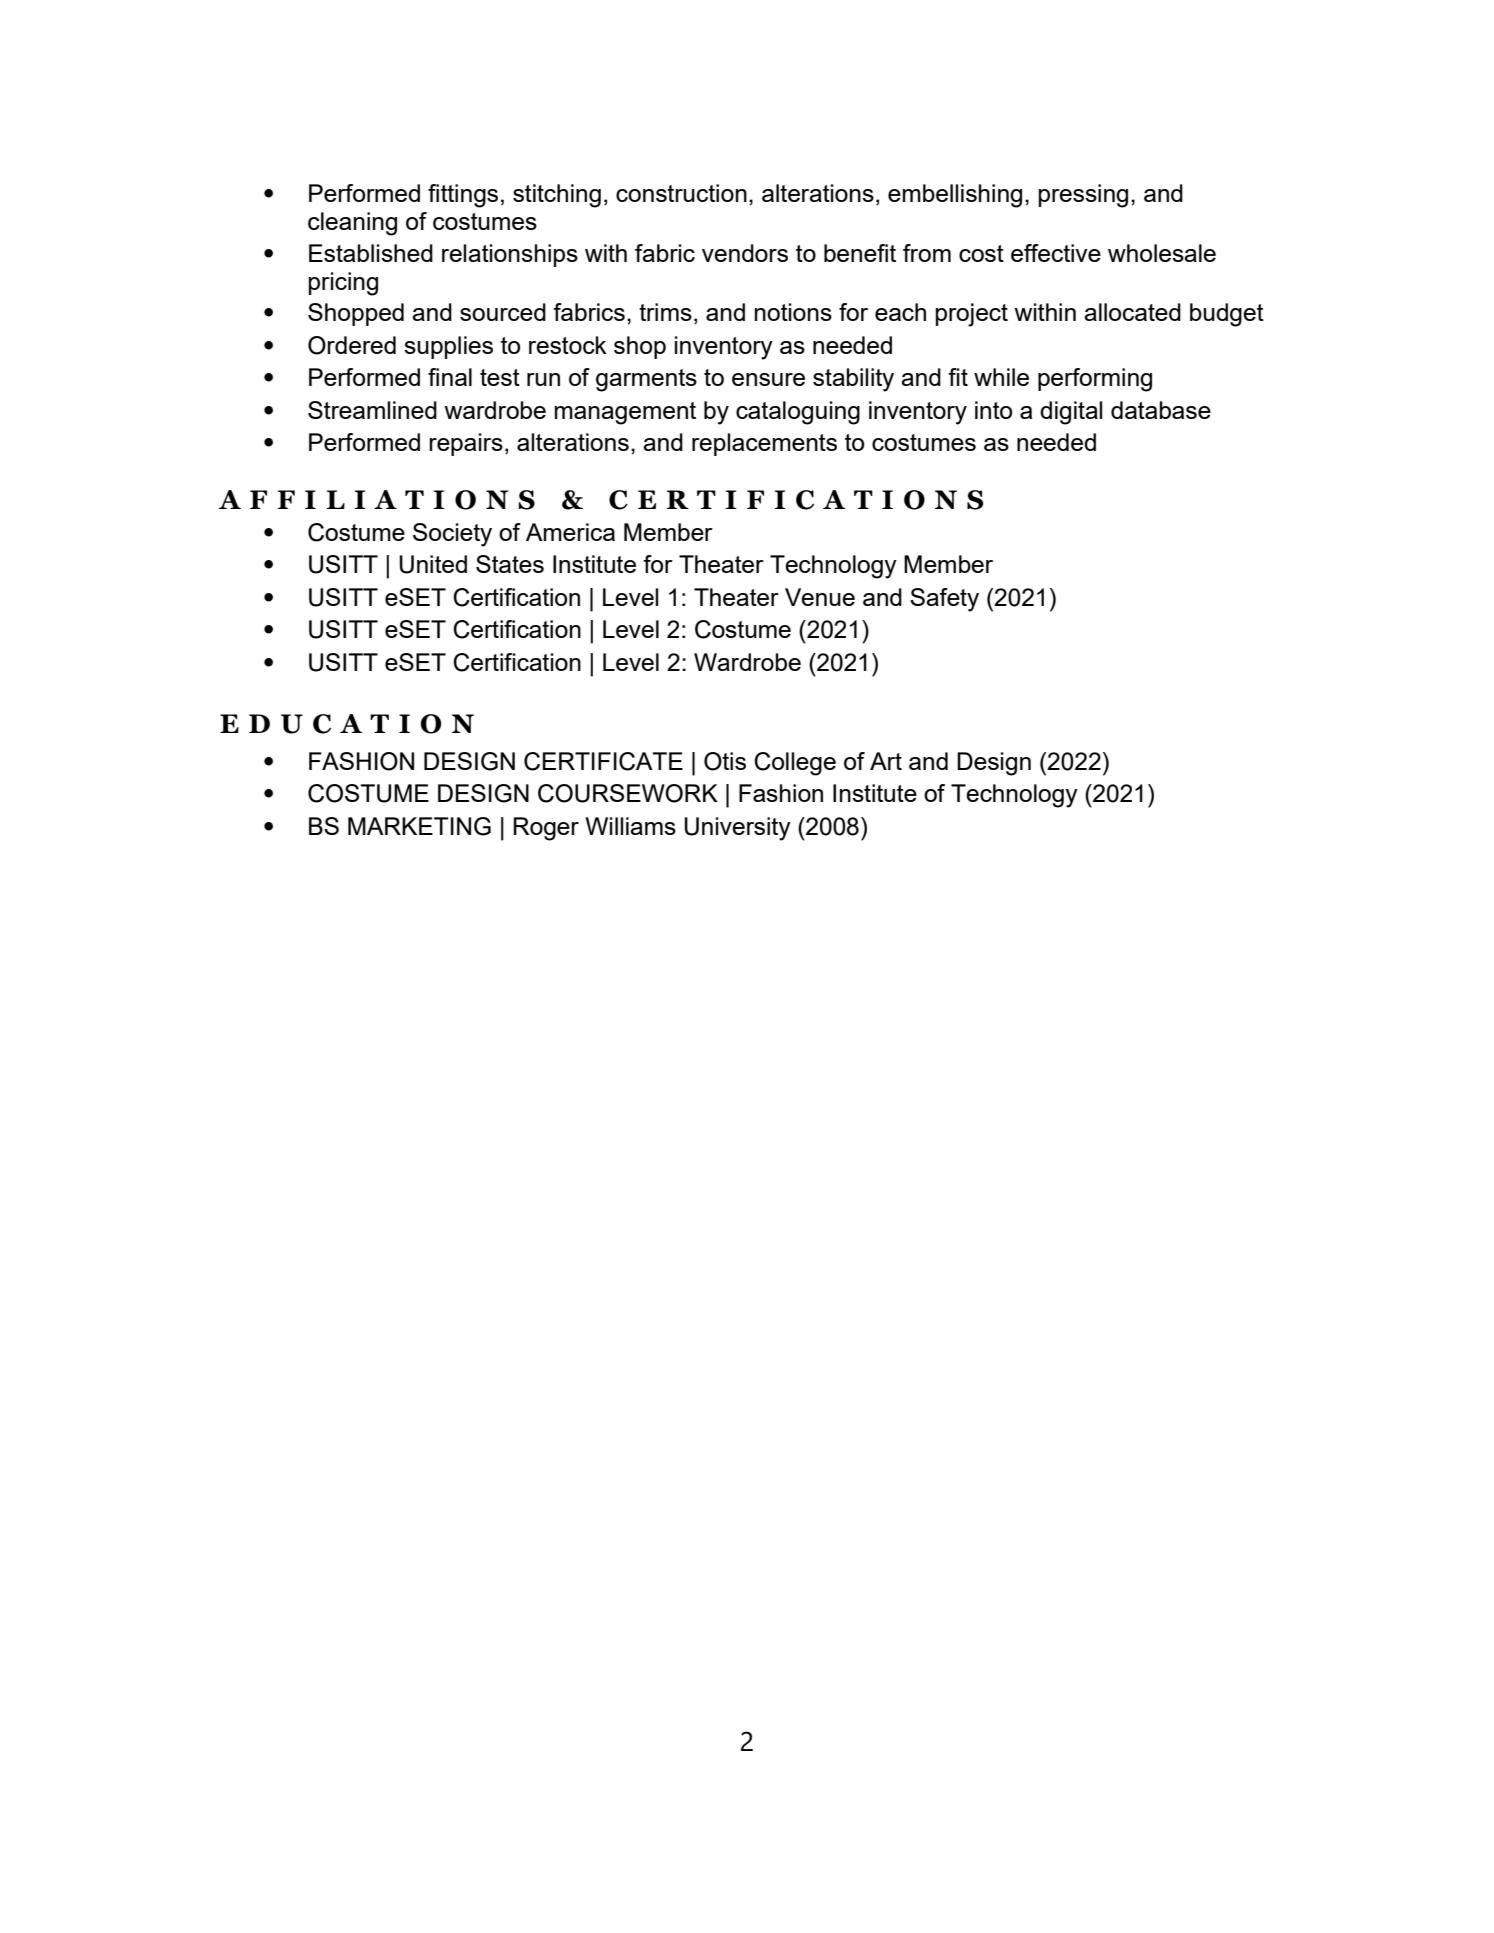 The width and height of the image is (1494, 1933). I want to click on digital, so click(1071, 413).
